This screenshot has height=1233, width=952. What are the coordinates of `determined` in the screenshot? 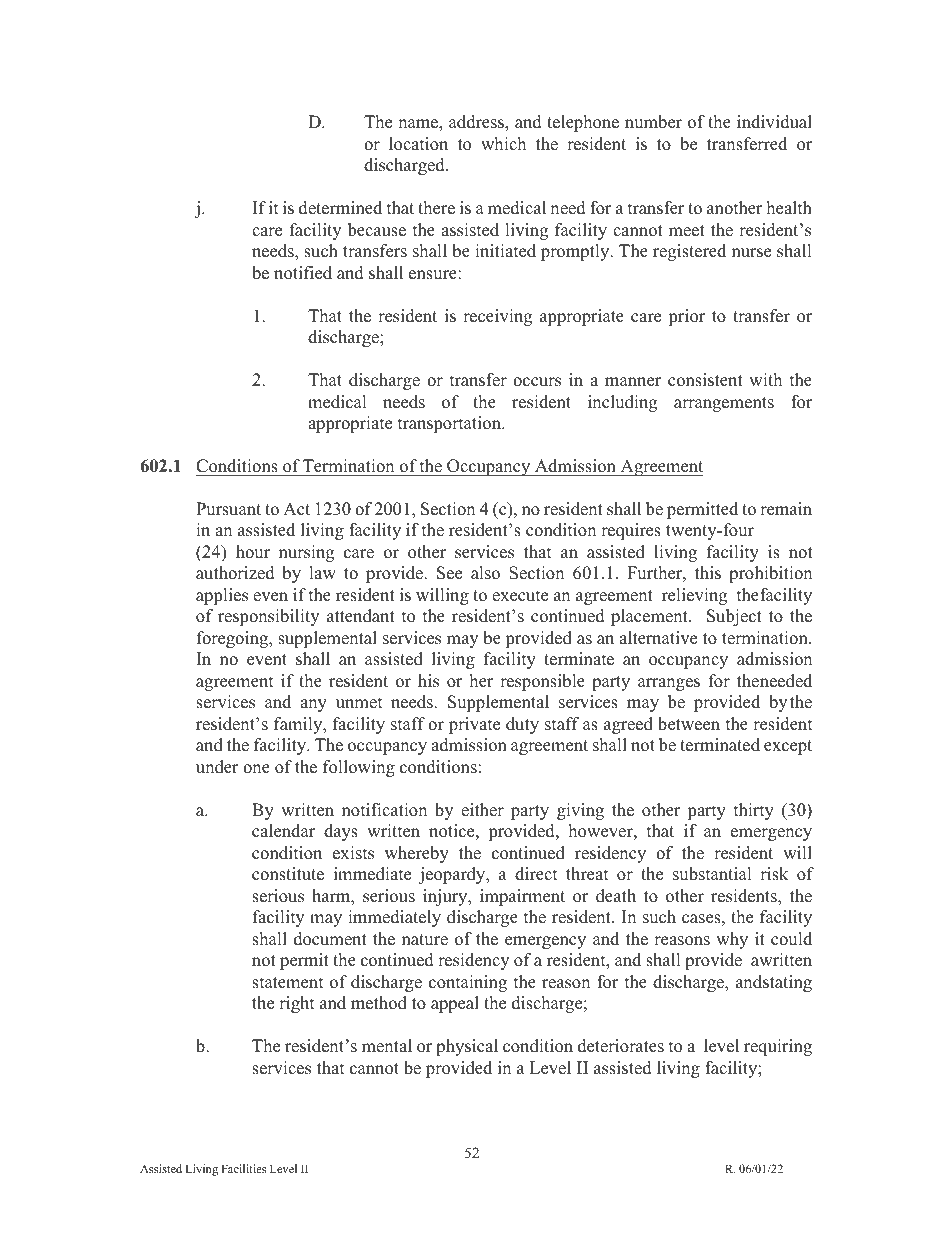 It's located at (340, 208).
